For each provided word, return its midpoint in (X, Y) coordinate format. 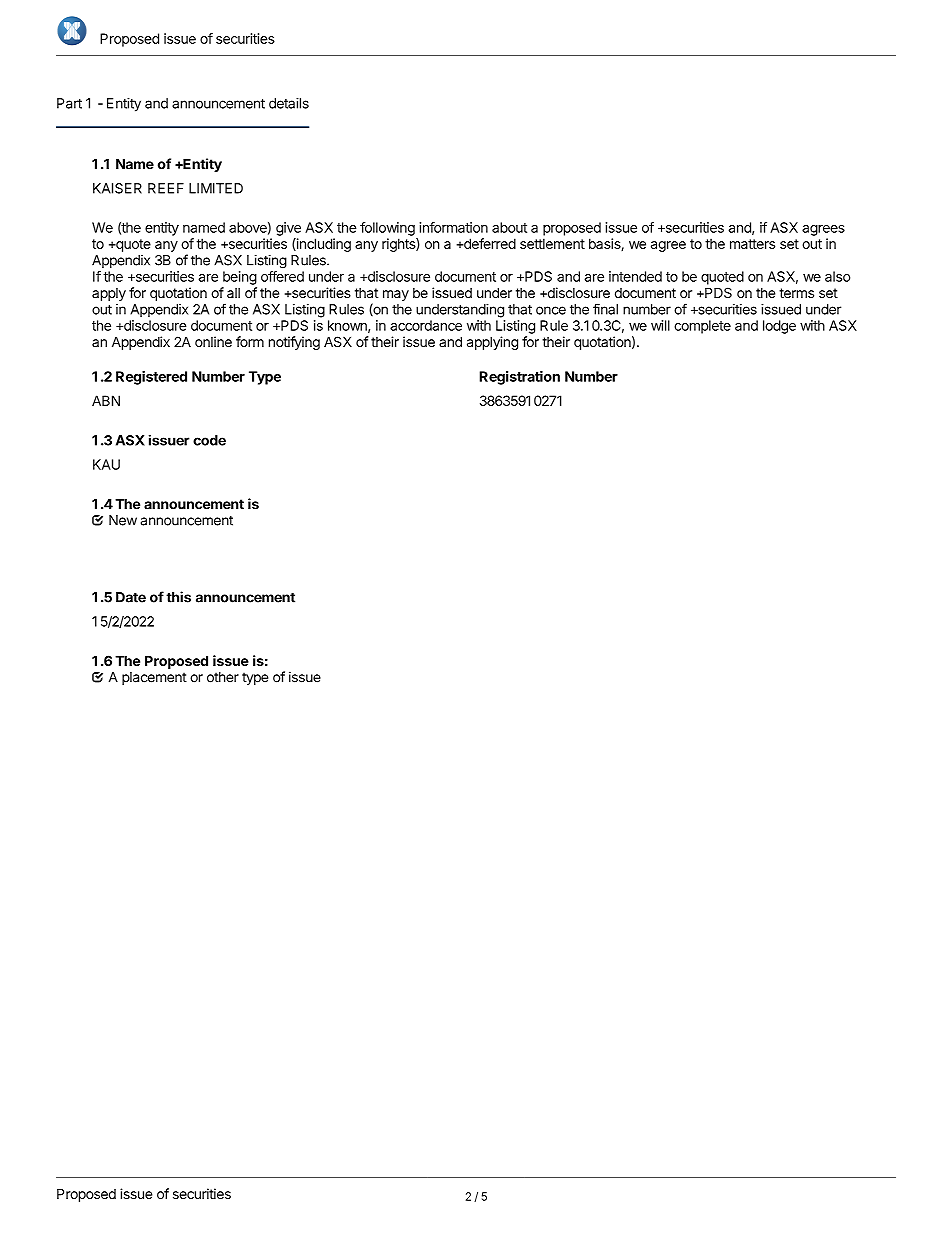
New (123, 520)
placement (154, 678)
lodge (779, 327)
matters (752, 244)
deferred (489, 243)
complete (702, 327)
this (178, 597)
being (240, 278)
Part (69, 103)
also (837, 276)
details (289, 103)
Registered (151, 378)
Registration (519, 378)
